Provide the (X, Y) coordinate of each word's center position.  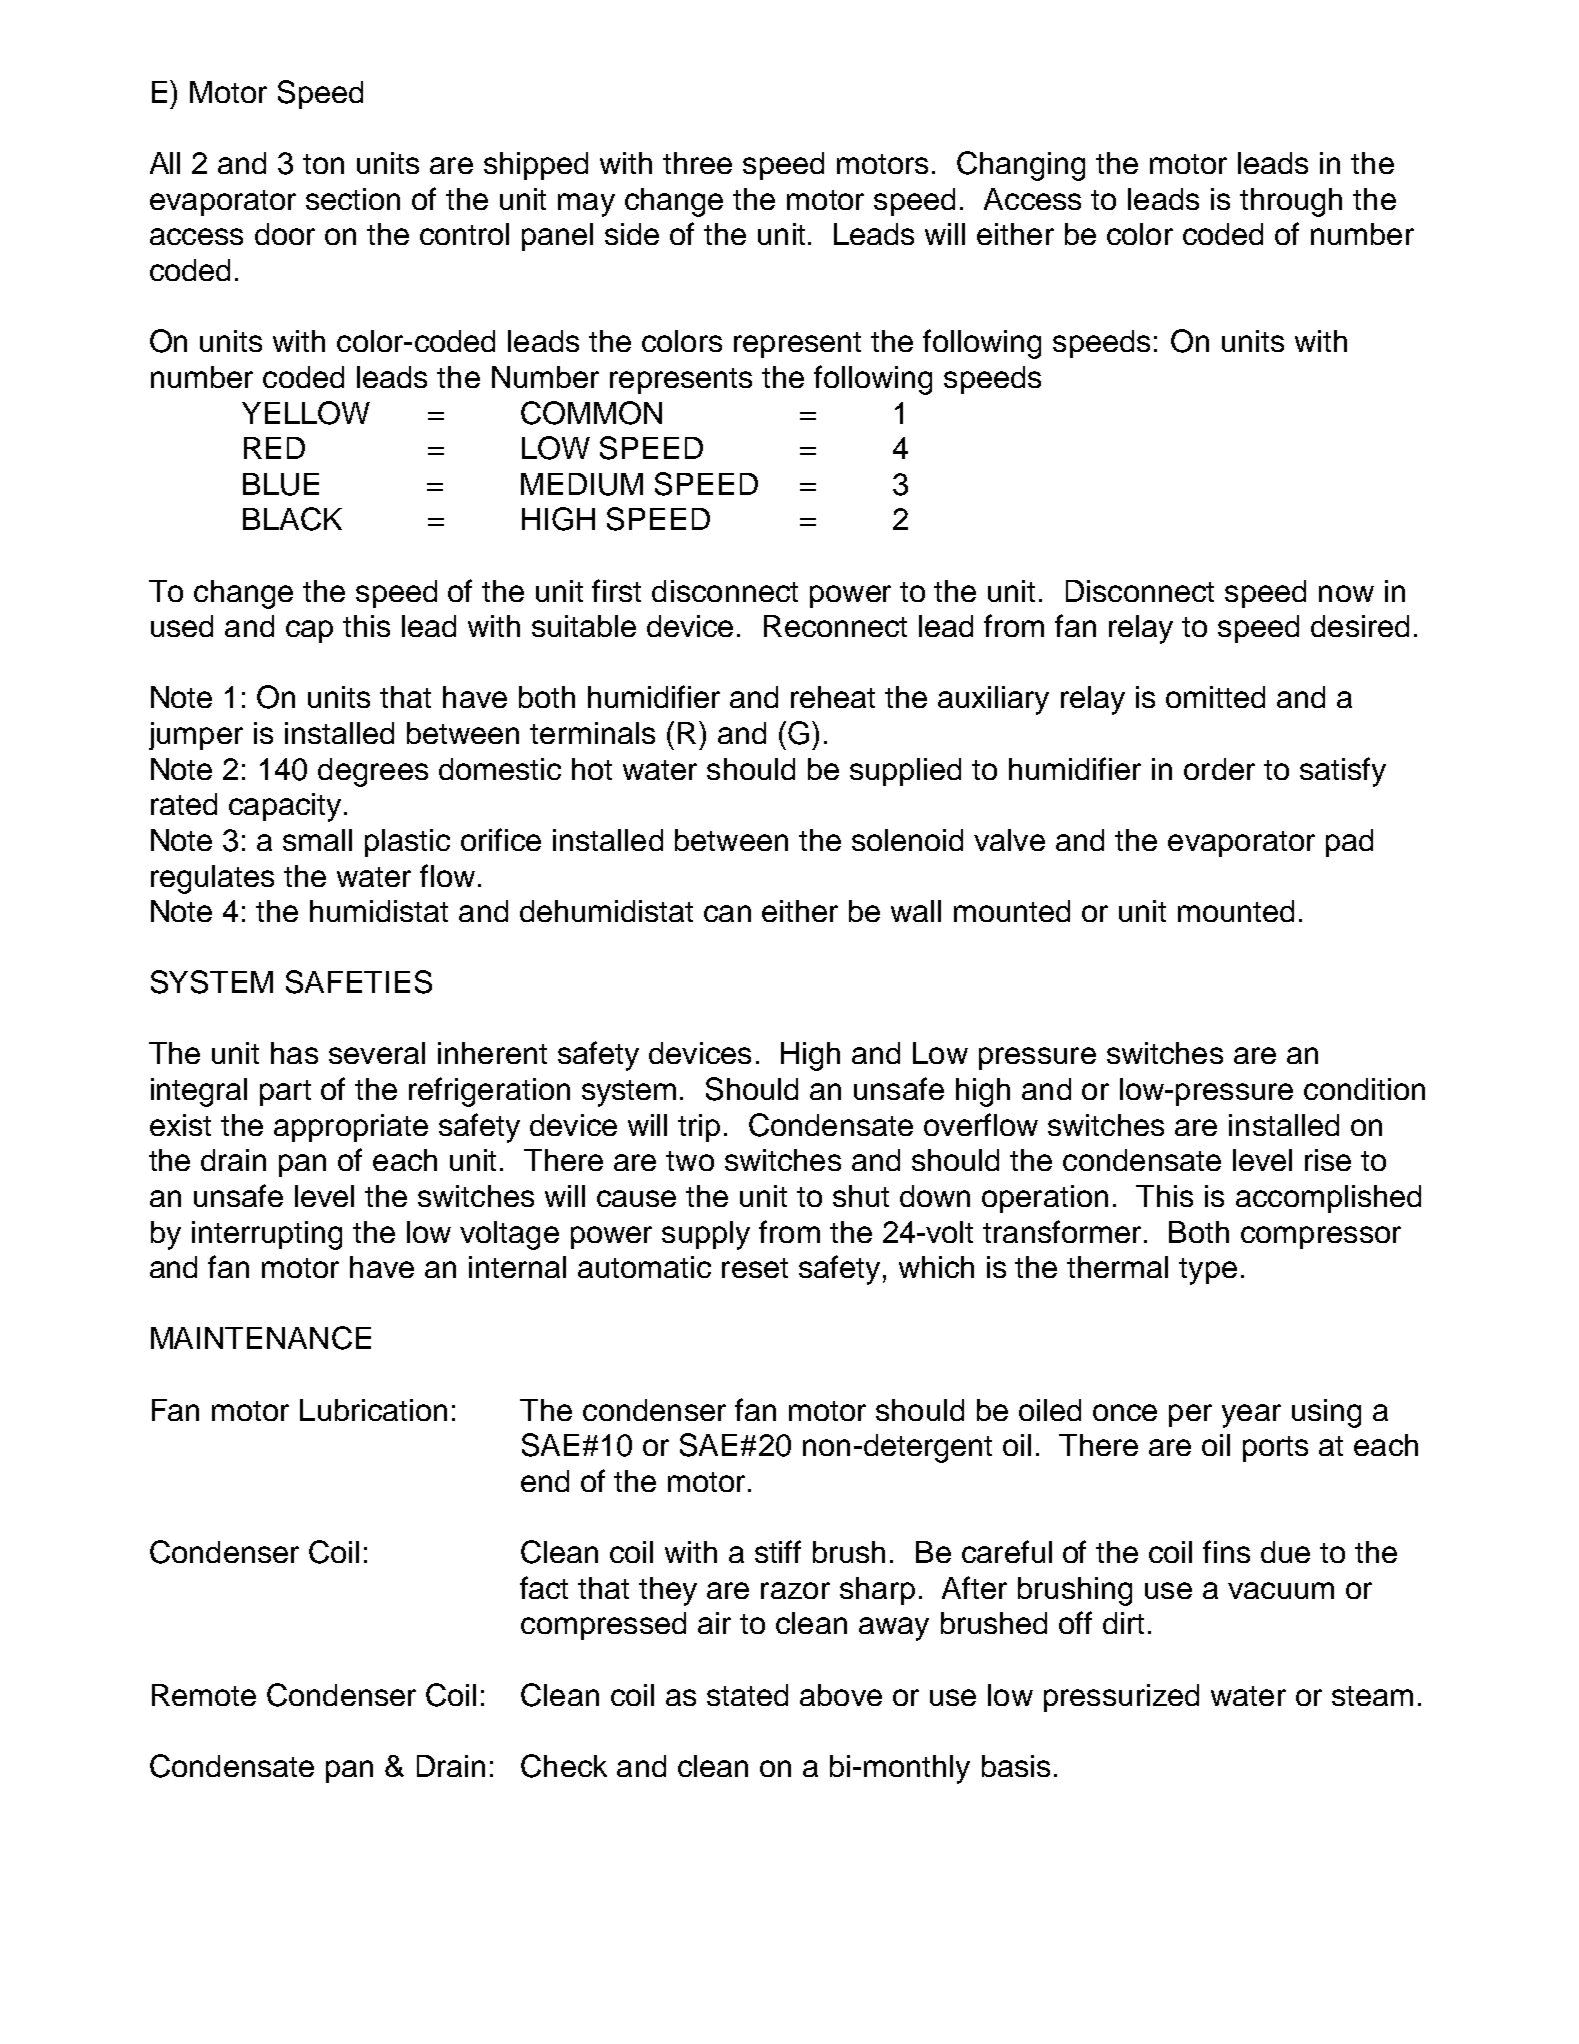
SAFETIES (359, 982)
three (697, 163)
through (1291, 202)
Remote (204, 1695)
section (353, 199)
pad (1349, 843)
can (727, 913)
